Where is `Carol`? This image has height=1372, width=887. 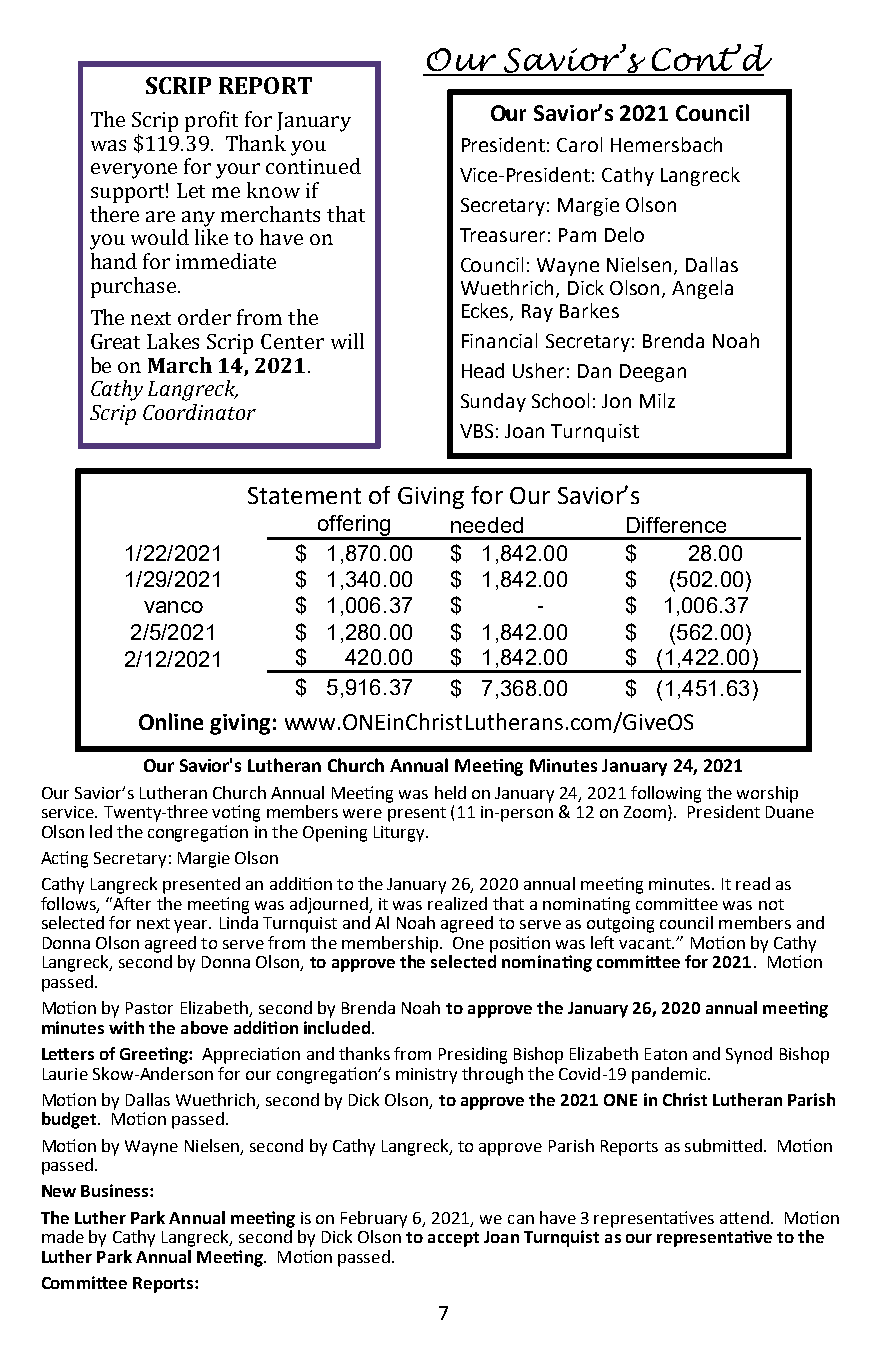 Carol is located at coordinates (579, 144).
